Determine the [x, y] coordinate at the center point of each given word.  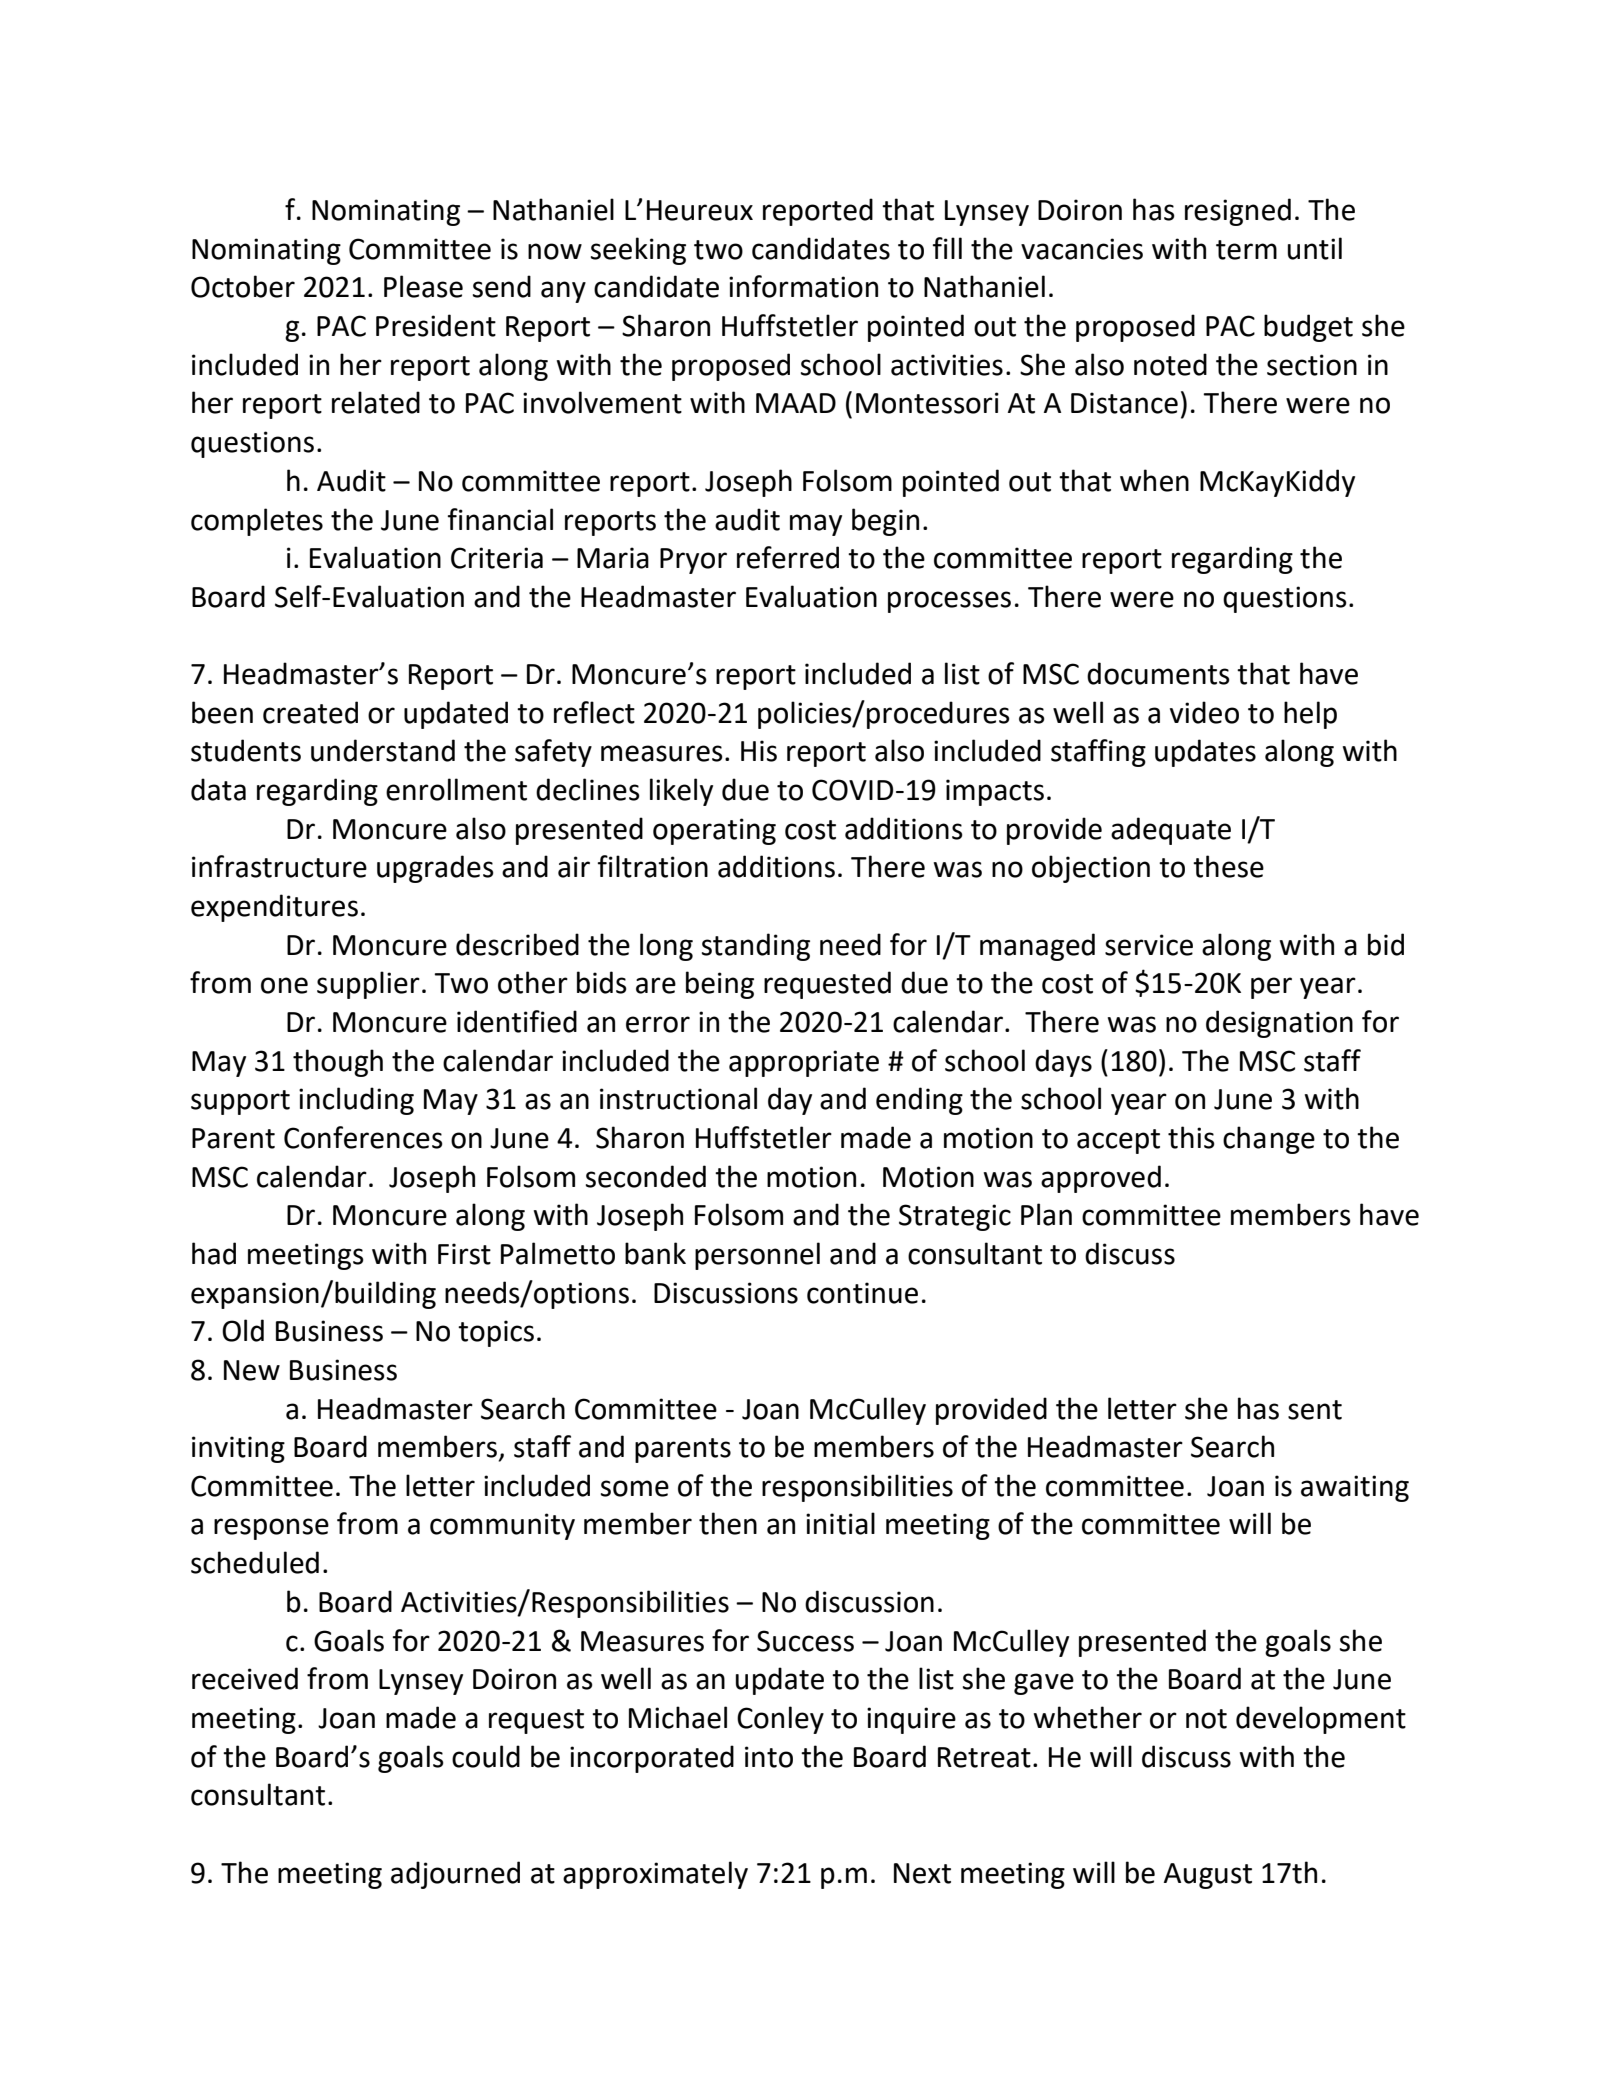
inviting [238, 1449]
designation [1279, 1024]
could [486, 1756]
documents [1158, 673]
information [803, 286]
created [310, 712]
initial [840, 1523]
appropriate [804, 1063]
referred [788, 557]
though [338, 1063]
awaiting [1355, 1488]
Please [423, 286]
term [1246, 250]
